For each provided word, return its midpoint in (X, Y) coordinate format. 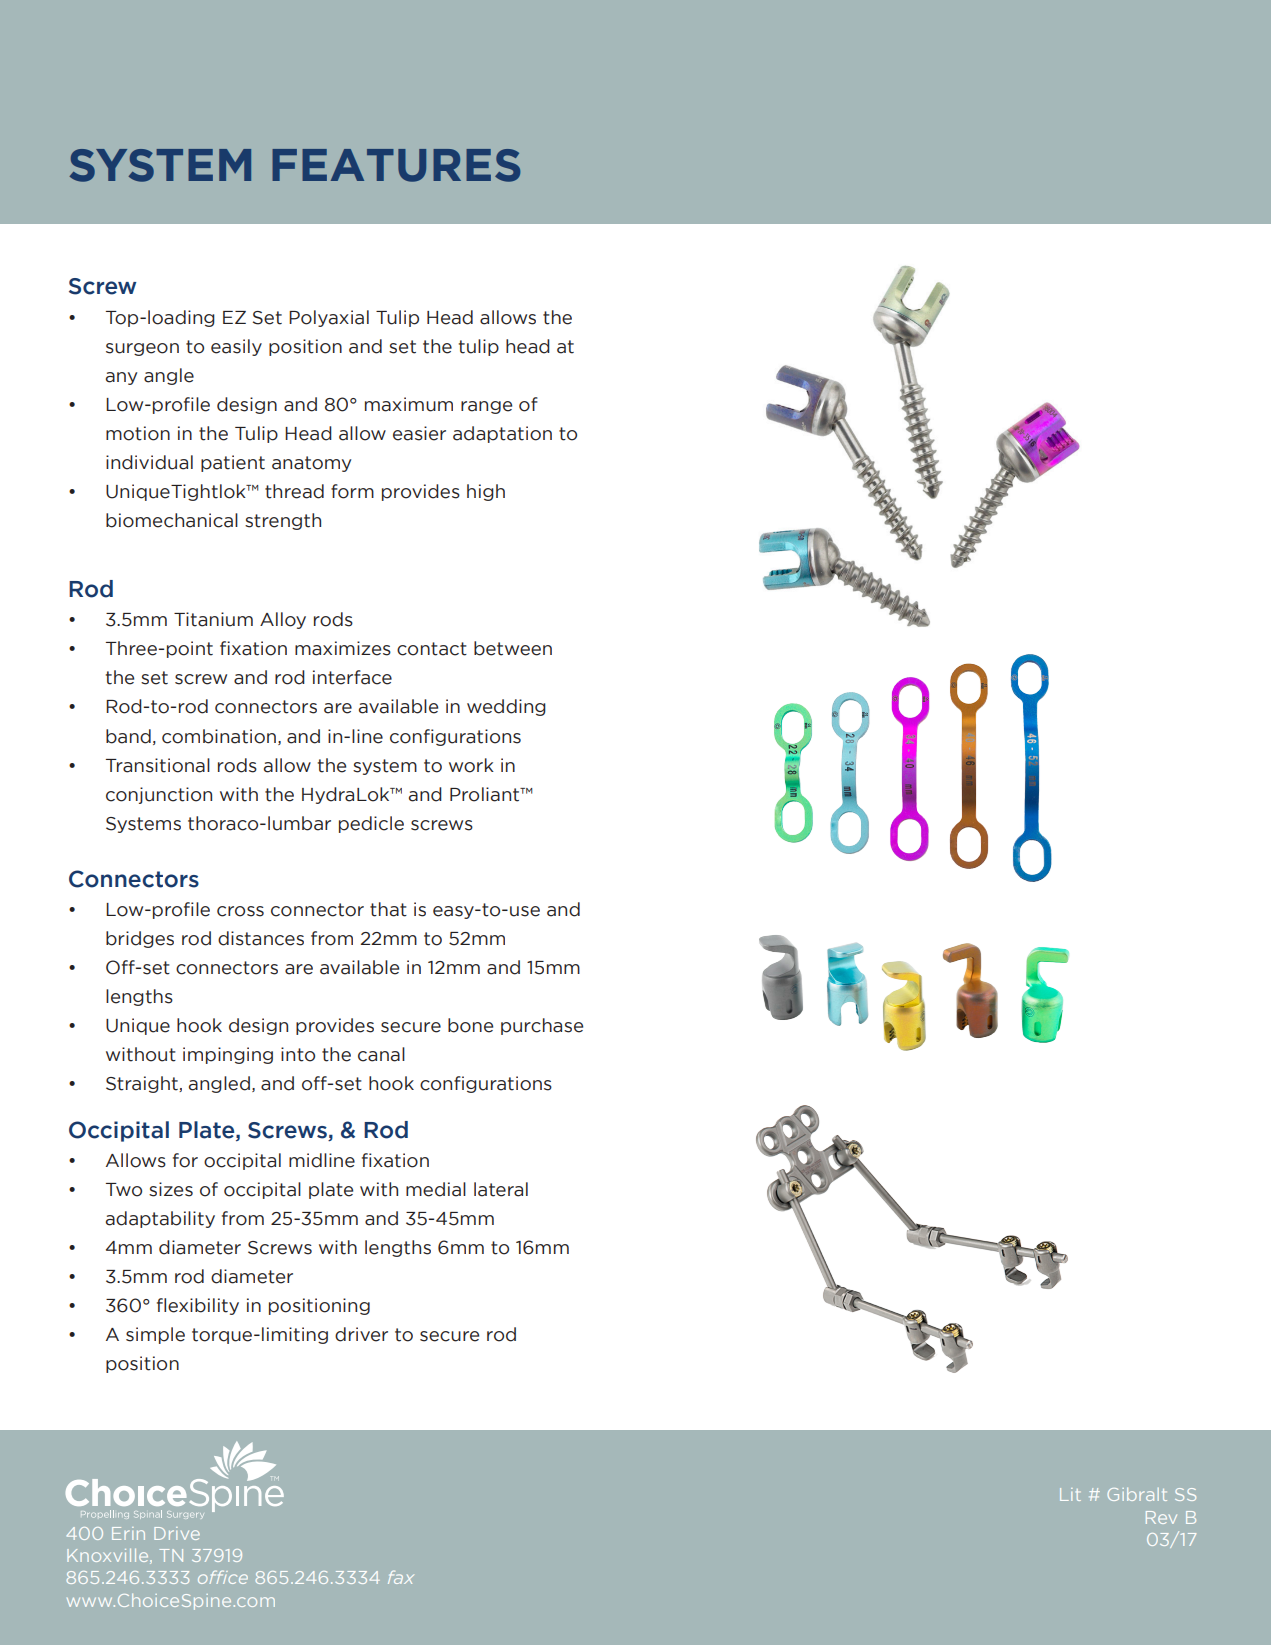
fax (401, 1577)
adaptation (502, 434)
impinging (228, 1055)
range (486, 407)
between (513, 648)
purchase (542, 1026)
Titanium (213, 619)
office (223, 1577)
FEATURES (396, 165)
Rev (1161, 1517)
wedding (506, 707)
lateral (501, 1189)
